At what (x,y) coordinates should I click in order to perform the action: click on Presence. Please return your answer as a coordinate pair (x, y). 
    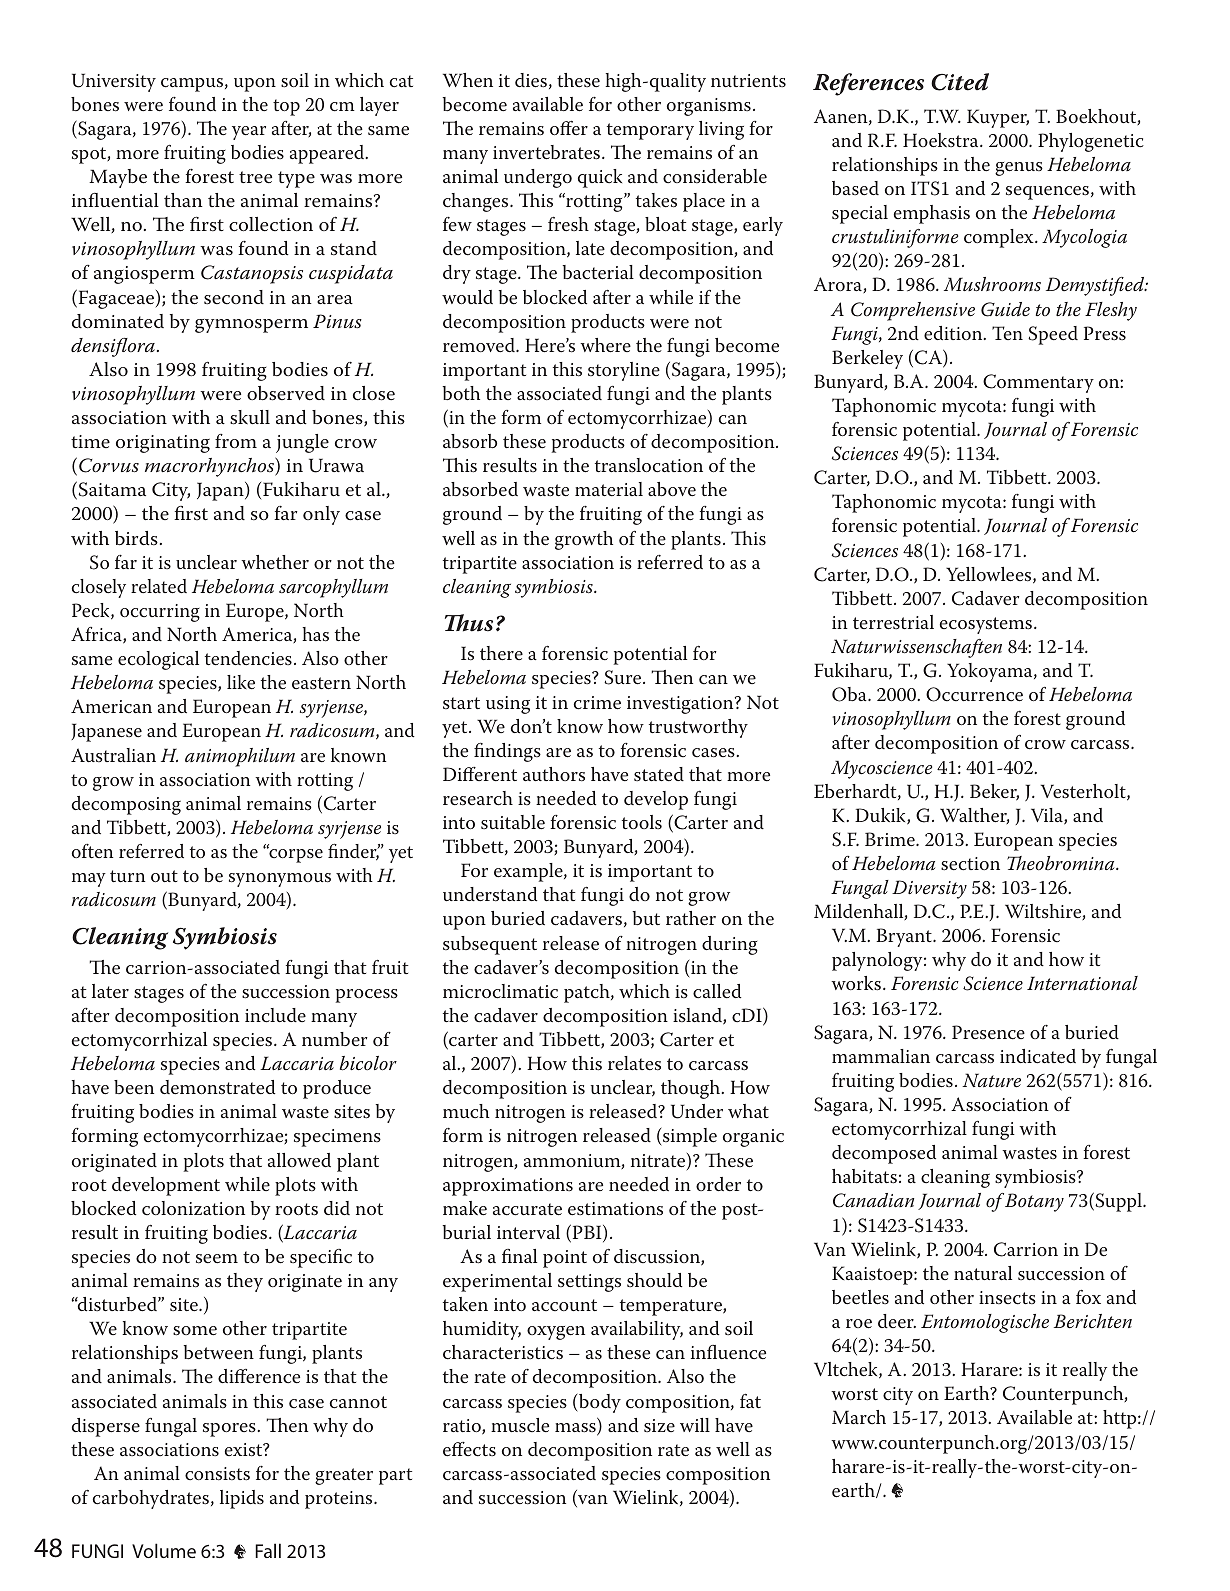
    Looking at the image, I should click on (988, 1032).
